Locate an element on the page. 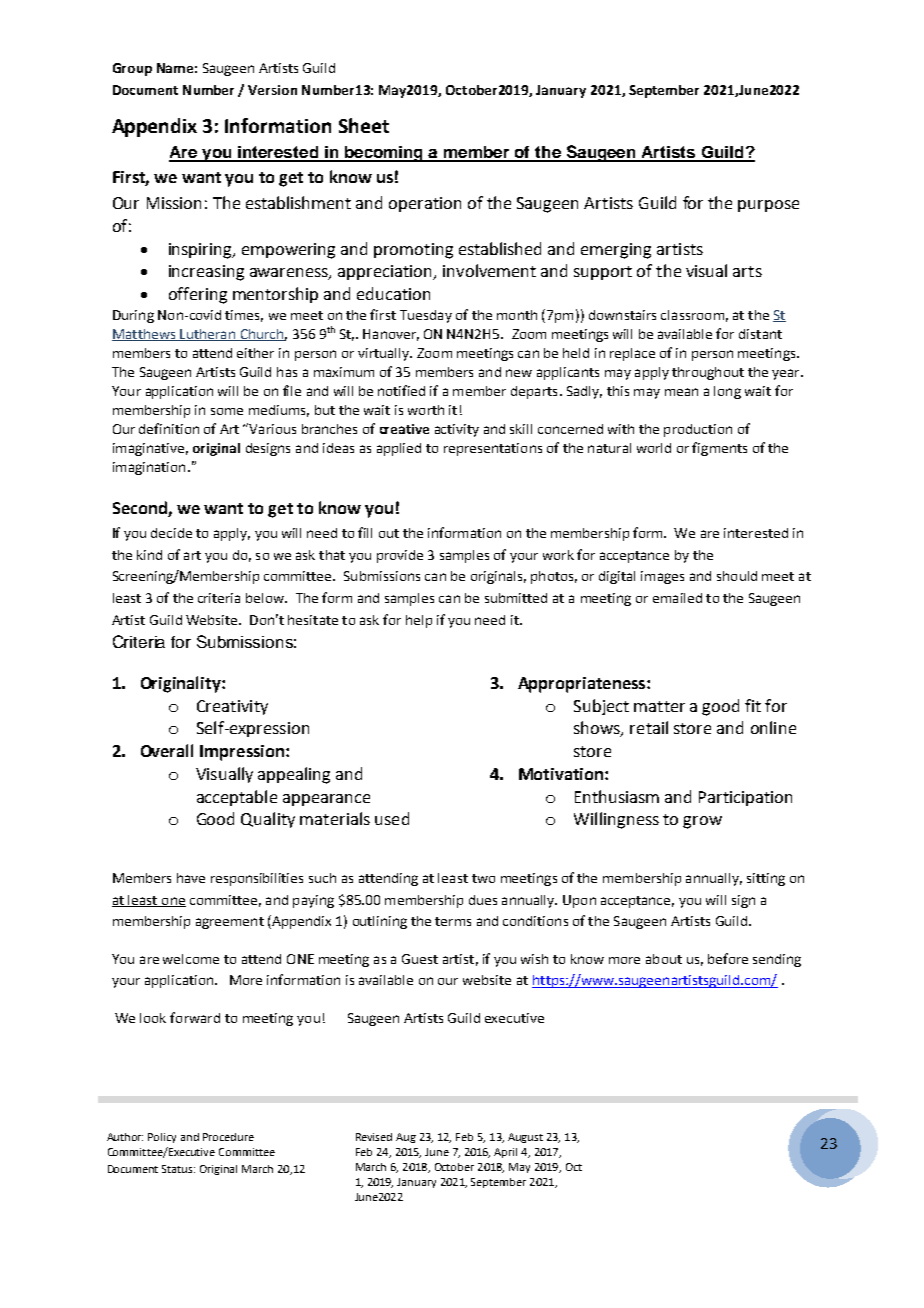 The image size is (924, 1308). acceptable is located at coordinates (237, 798).
